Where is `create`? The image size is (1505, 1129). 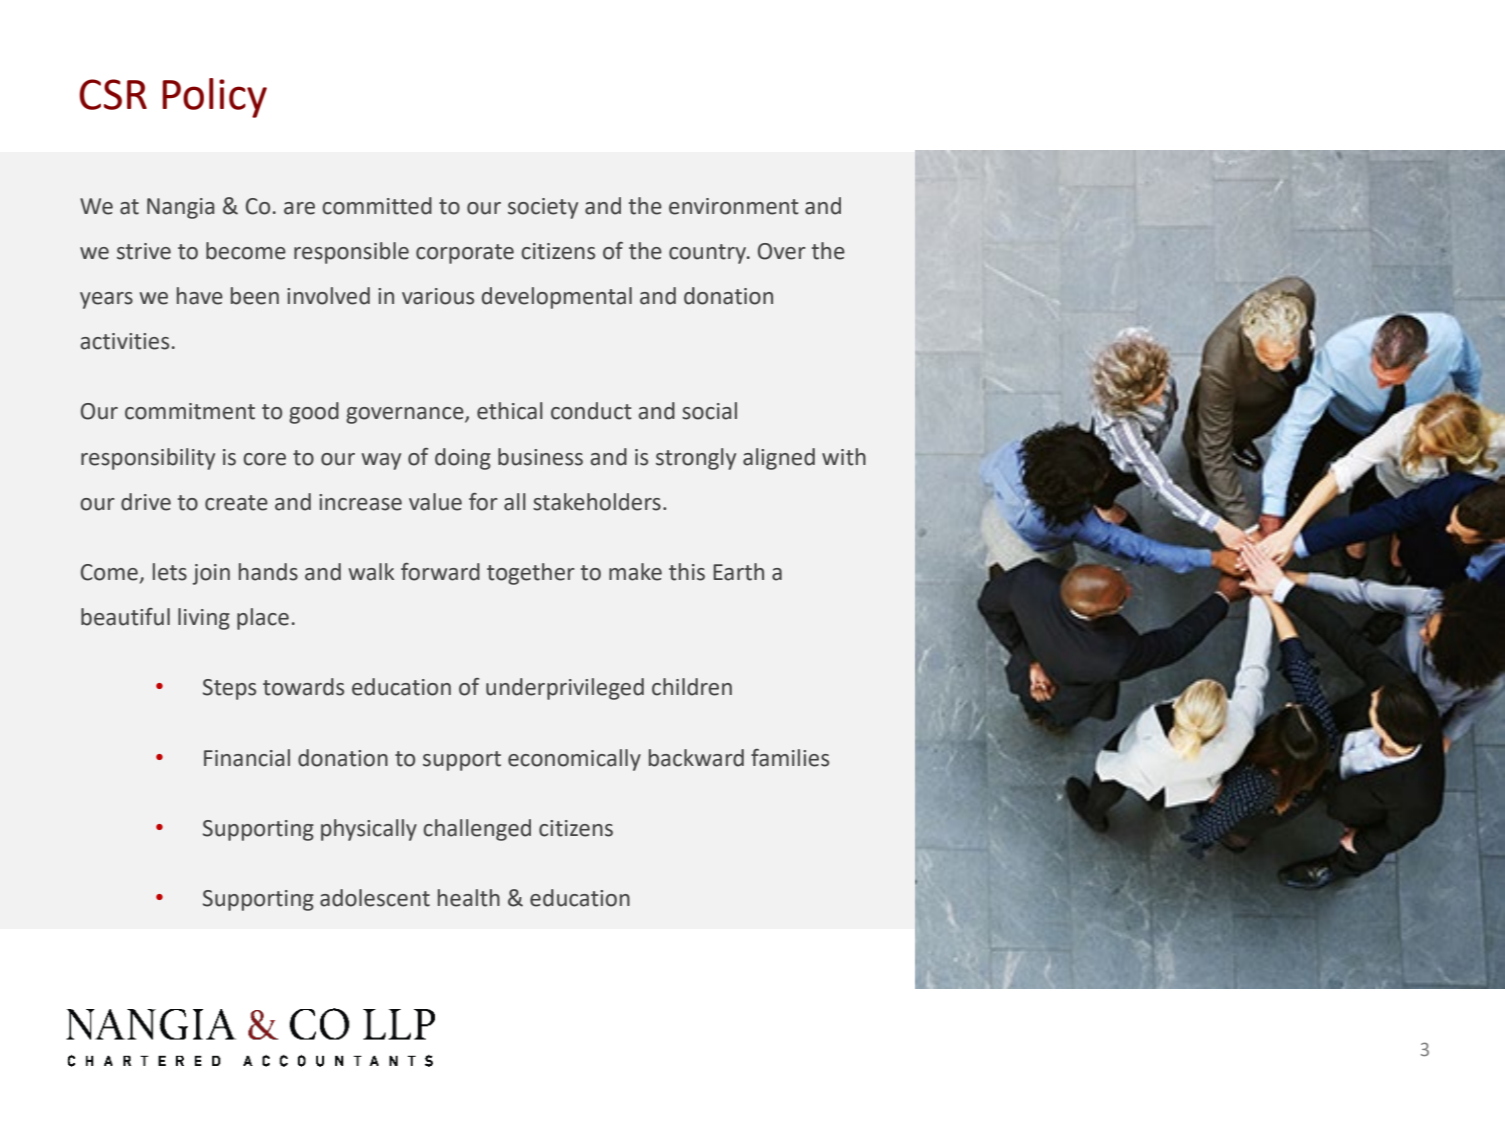
create is located at coordinates (236, 503).
